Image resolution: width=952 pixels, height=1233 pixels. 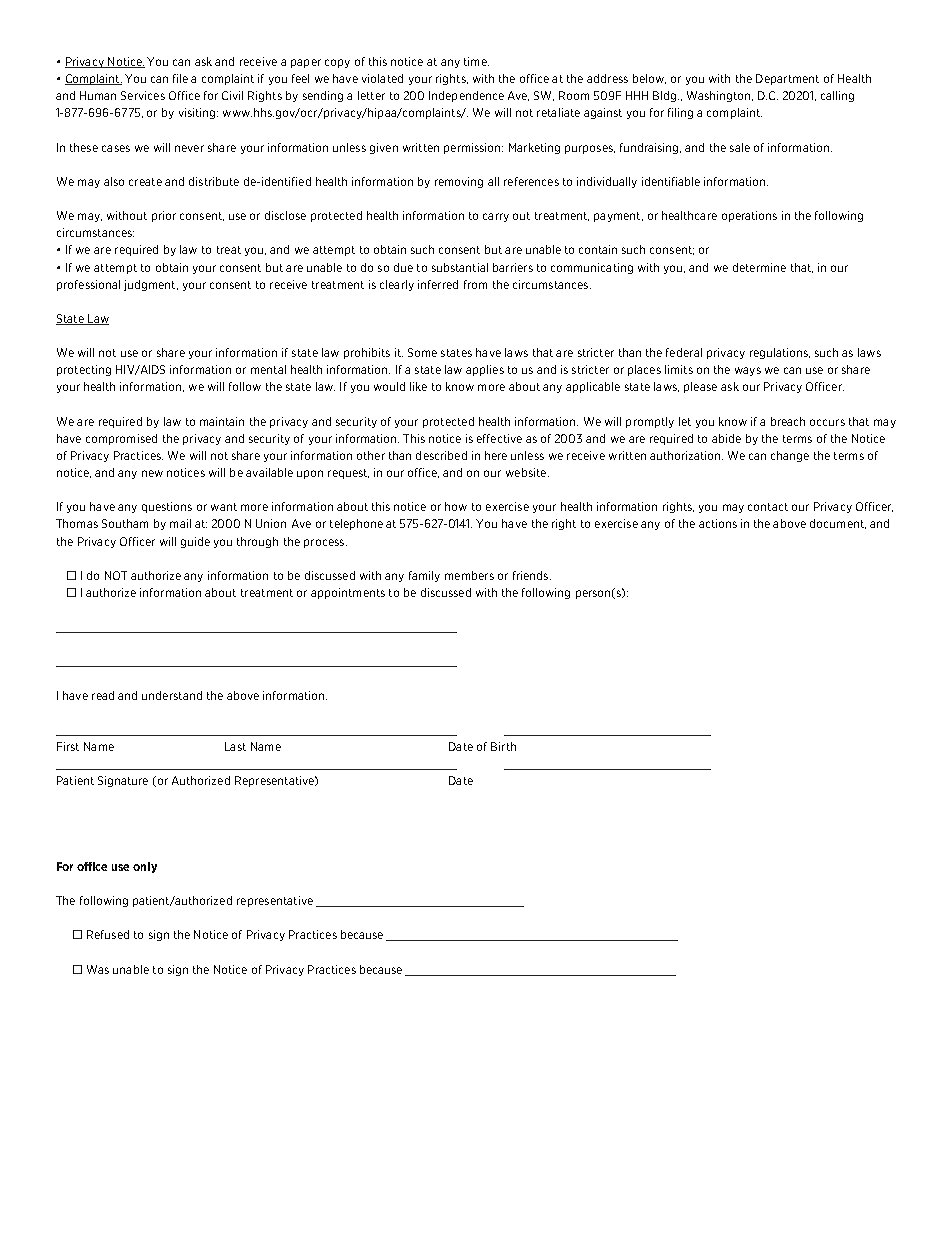 I want to click on Refused, so click(x=108, y=934).
